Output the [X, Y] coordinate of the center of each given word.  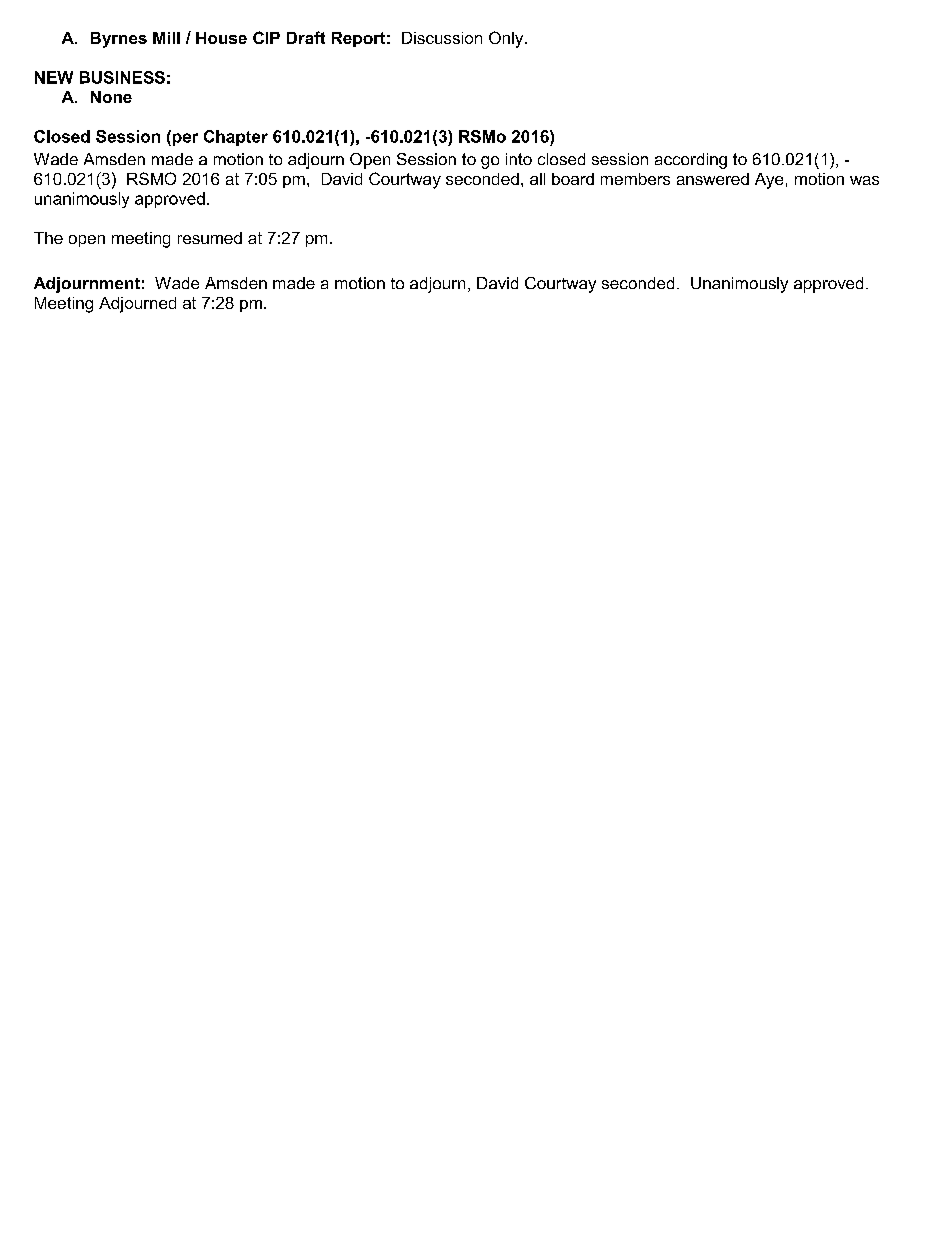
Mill [166, 38]
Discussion [442, 38]
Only [507, 39]
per [184, 138]
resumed [210, 238]
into [519, 159]
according [691, 161]
